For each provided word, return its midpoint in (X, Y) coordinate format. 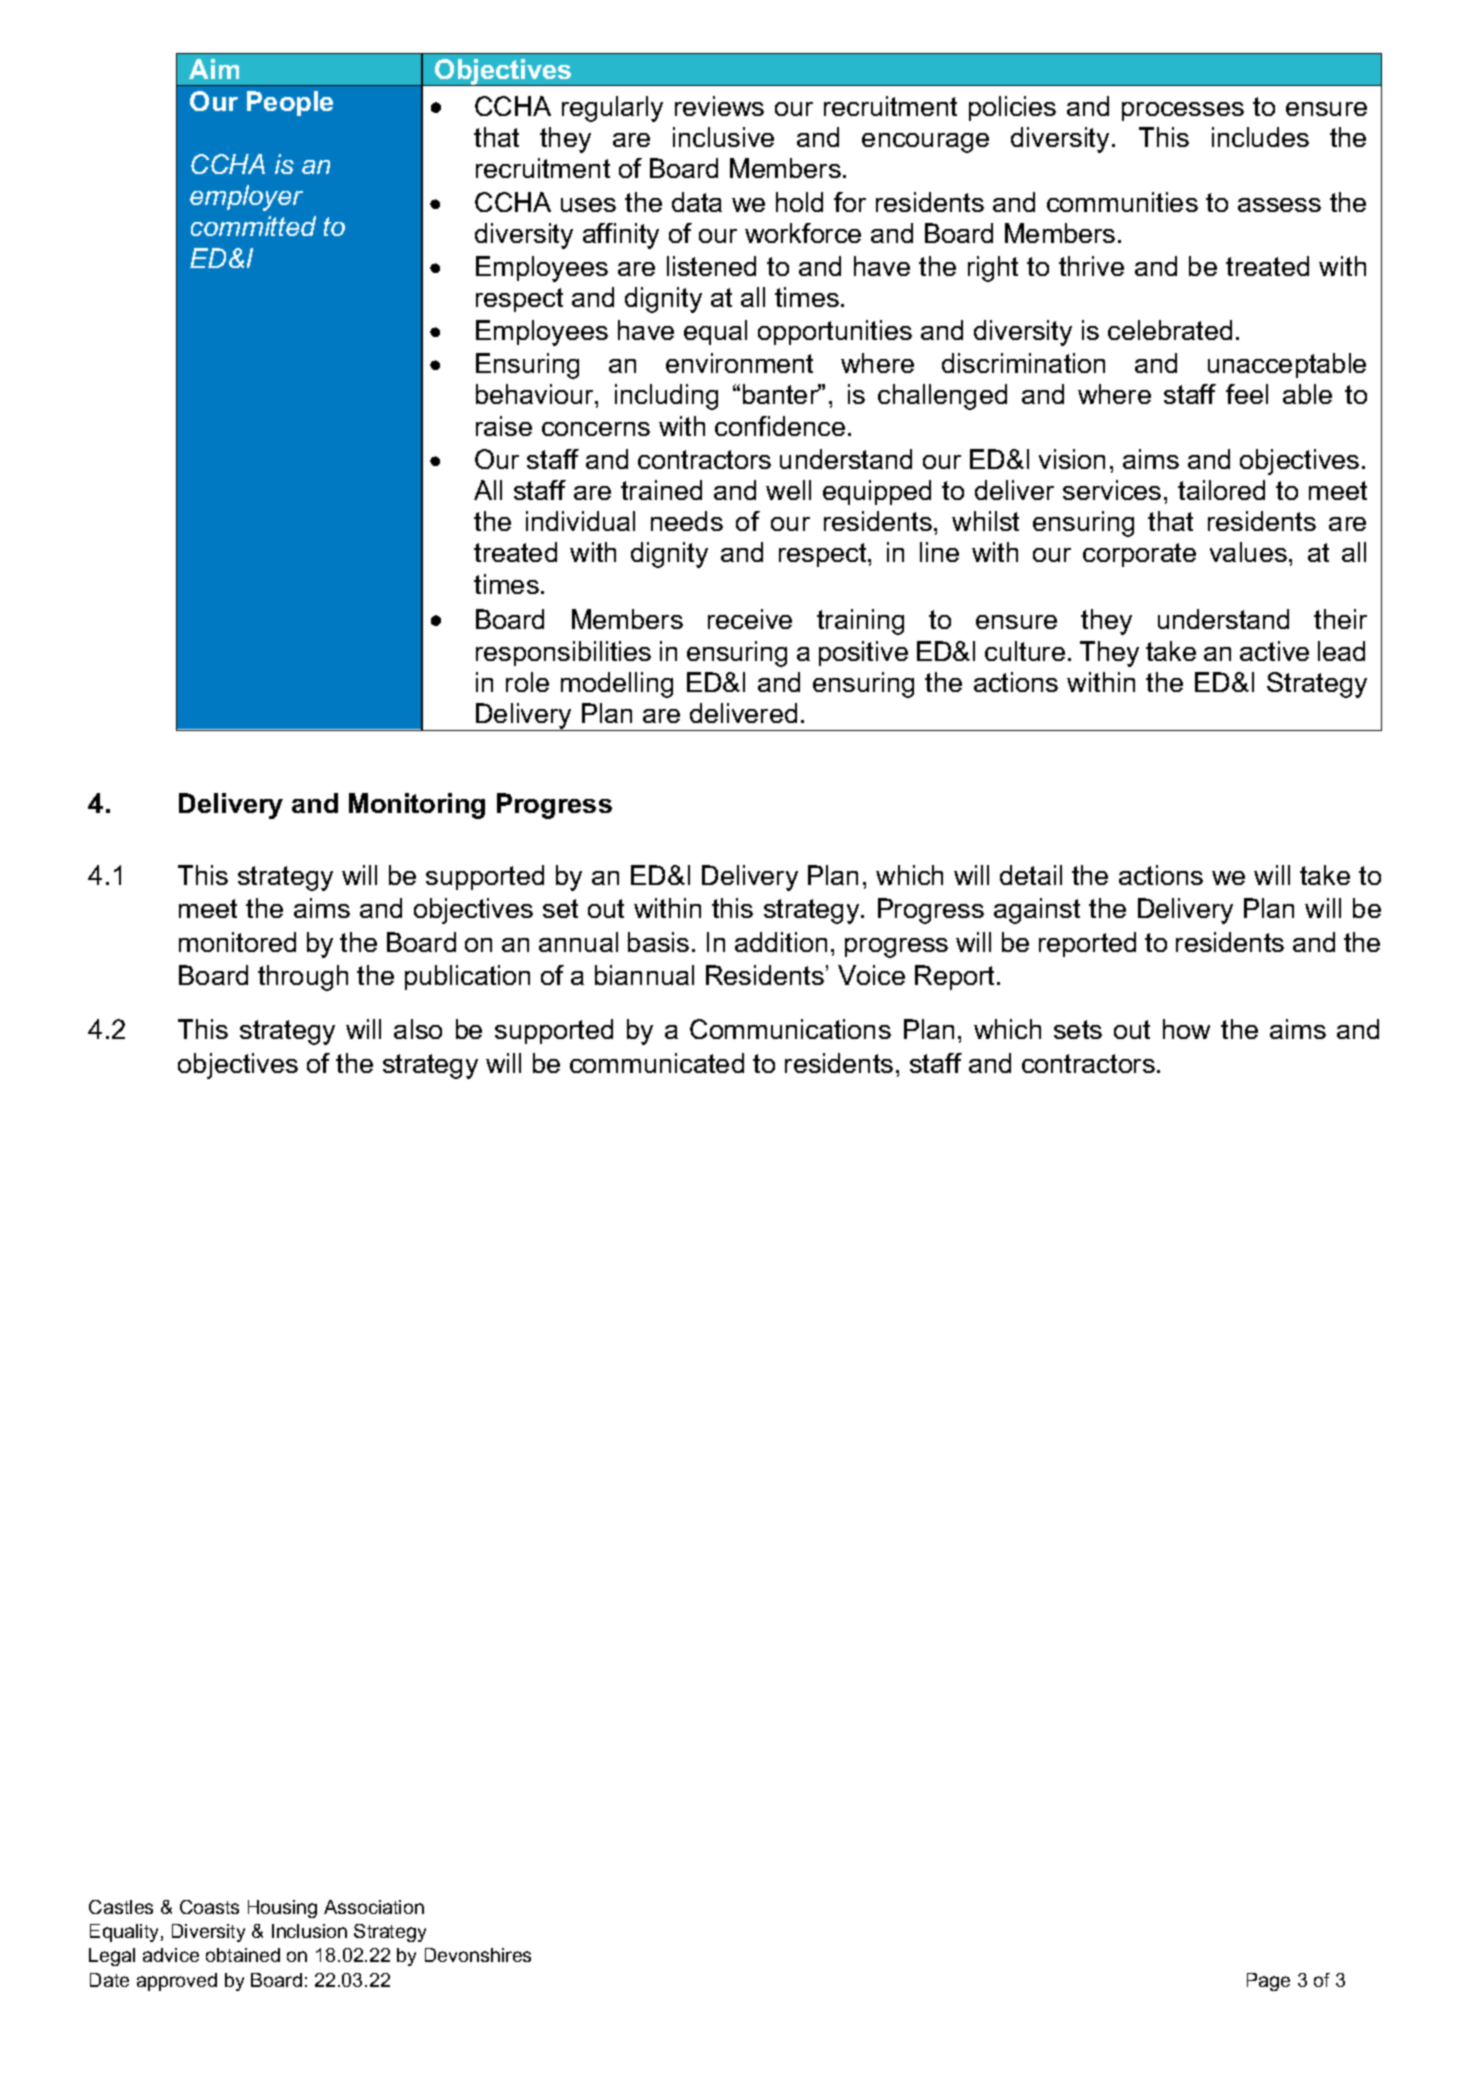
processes (1183, 111)
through (303, 978)
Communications (790, 1029)
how (1186, 1029)
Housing (282, 1909)
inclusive (723, 137)
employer (246, 198)
